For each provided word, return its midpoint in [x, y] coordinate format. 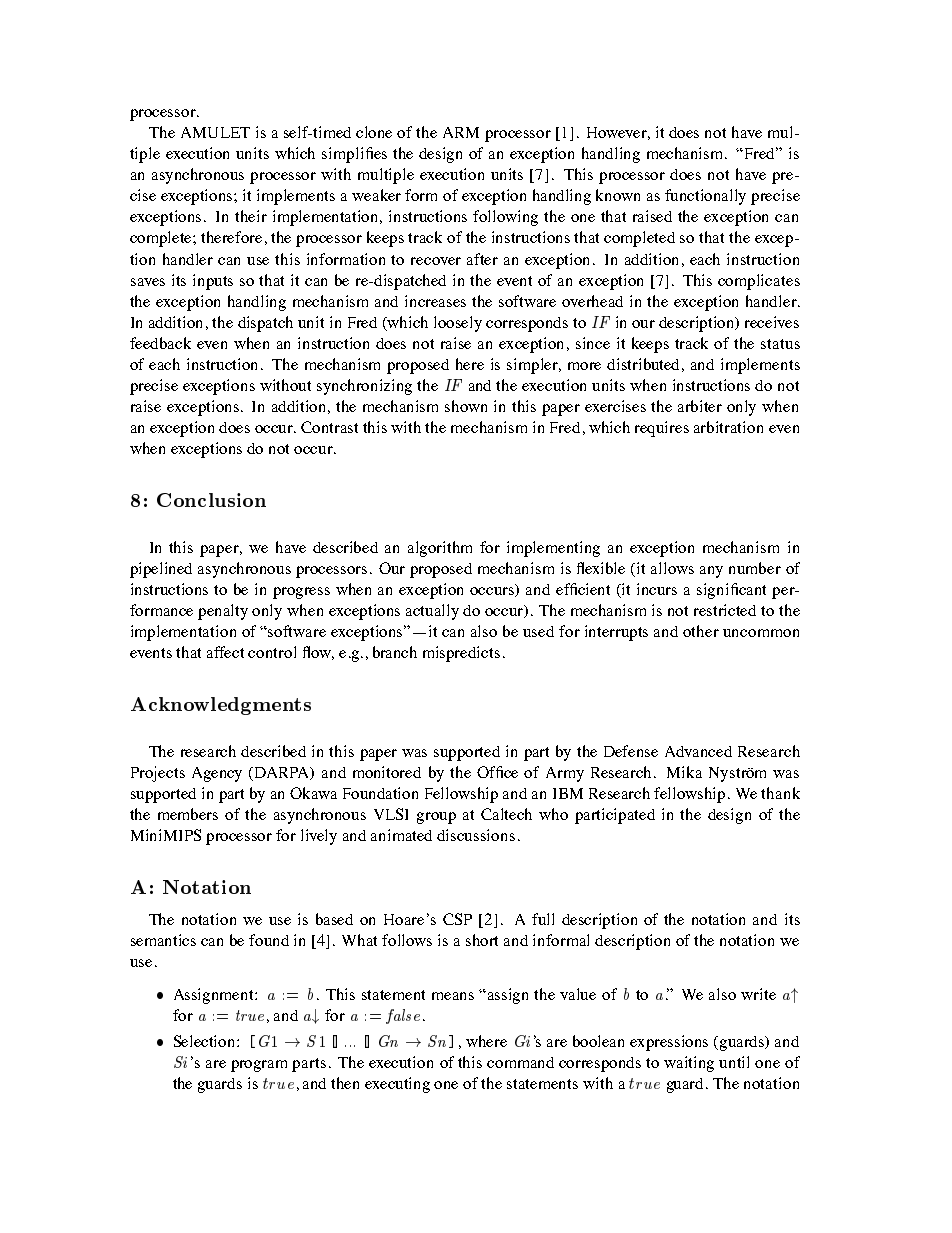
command [520, 1062]
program [259, 1066]
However [618, 133]
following [505, 218]
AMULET [215, 132]
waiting [689, 1064]
